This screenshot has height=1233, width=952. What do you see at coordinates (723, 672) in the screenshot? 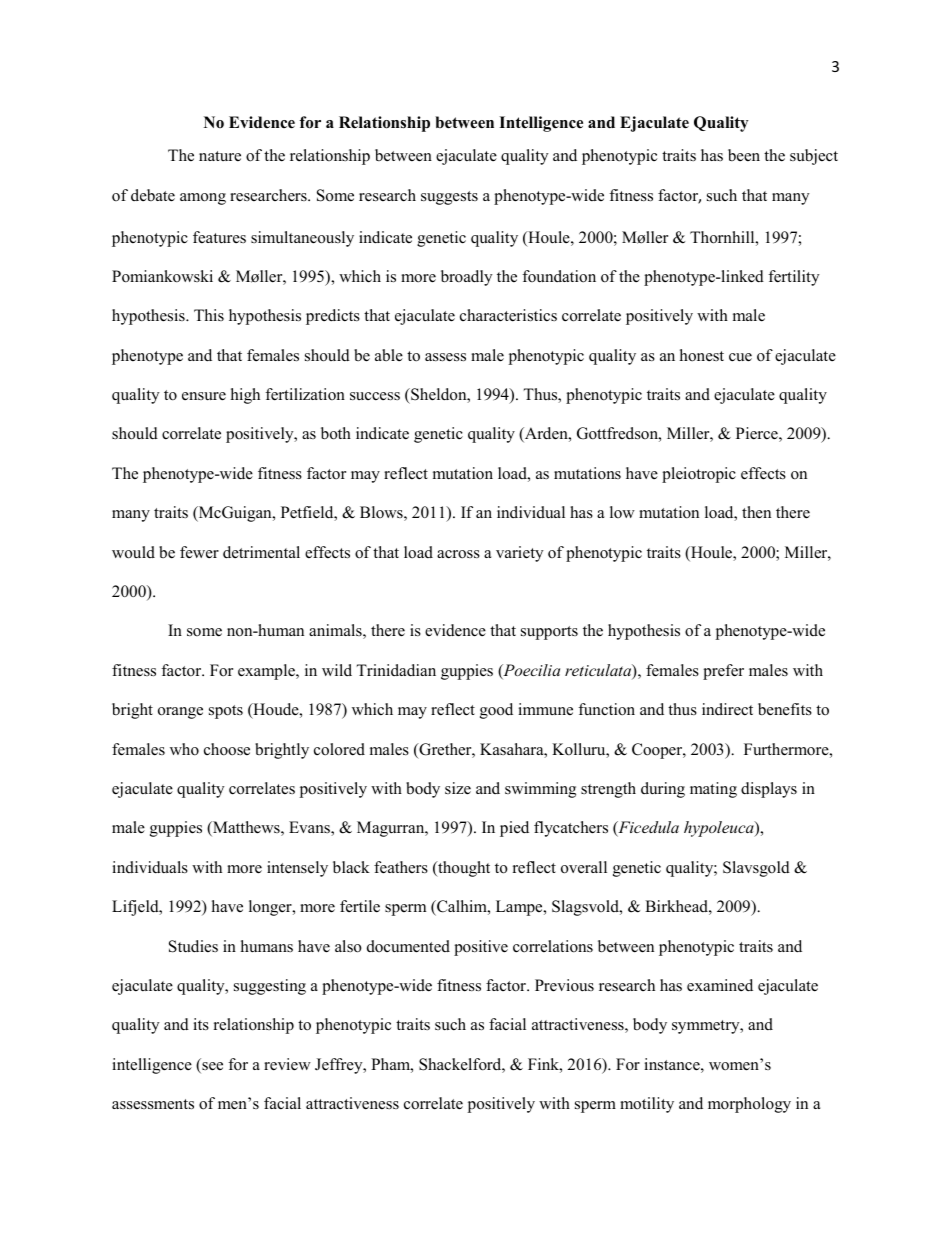
I see `prefer` at bounding box center [723, 672].
